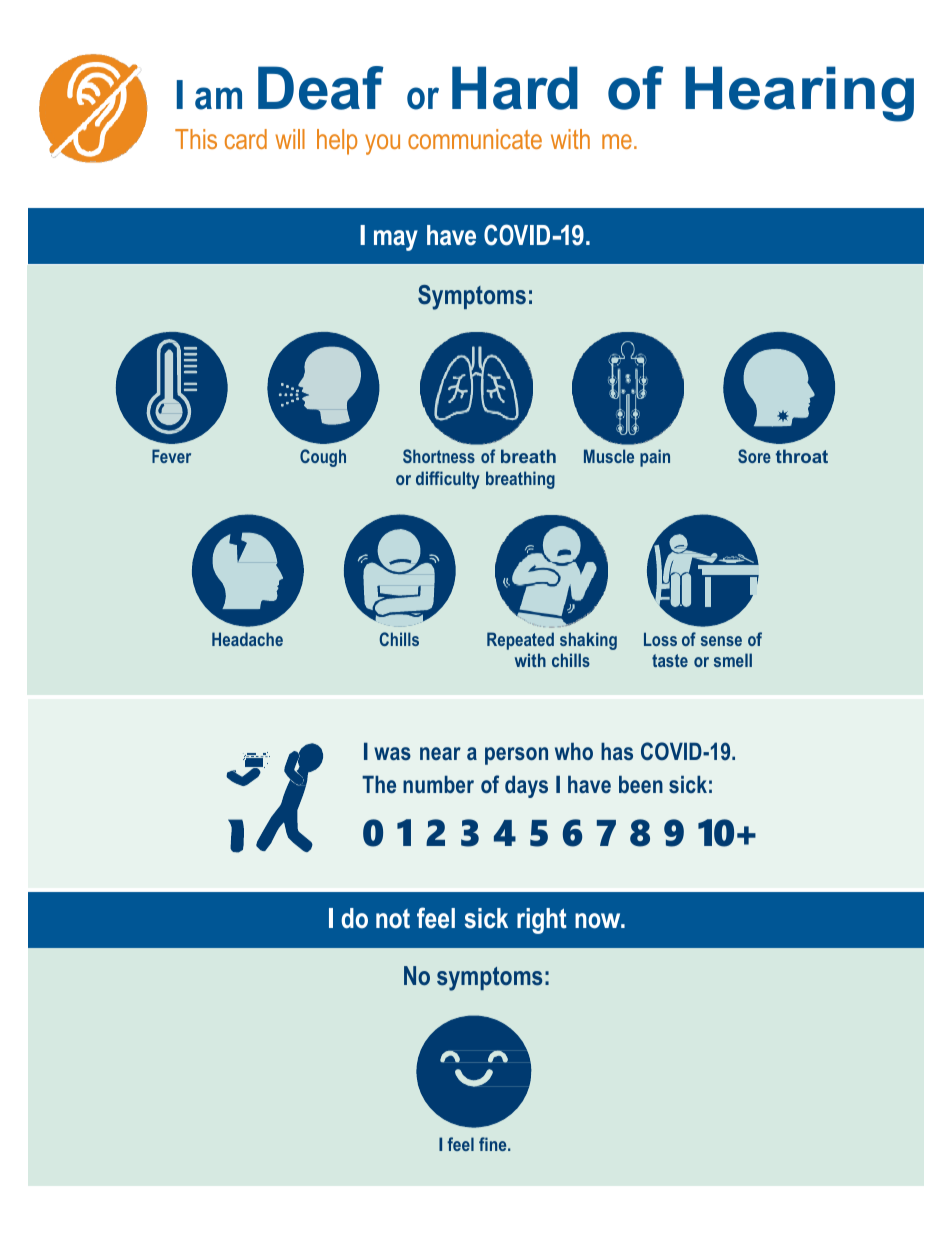 The image size is (952, 1233). I want to click on Repeated, so click(520, 641).
